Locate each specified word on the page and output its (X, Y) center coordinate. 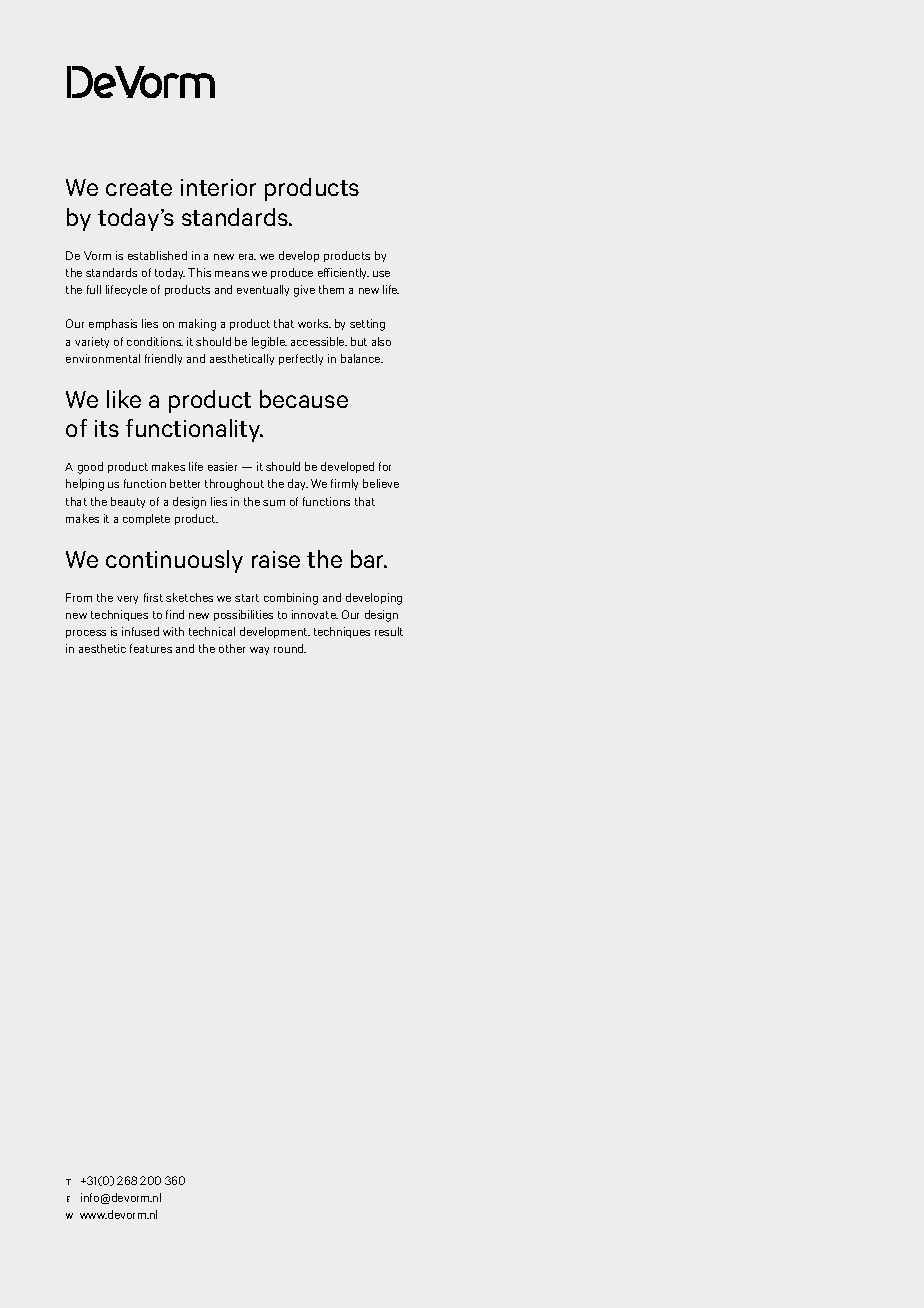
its (107, 428)
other (232, 648)
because (304, 399)
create (139, 188)
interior (218, 187)
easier (222, 466)
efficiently (343, 273)
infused (140, 631)
